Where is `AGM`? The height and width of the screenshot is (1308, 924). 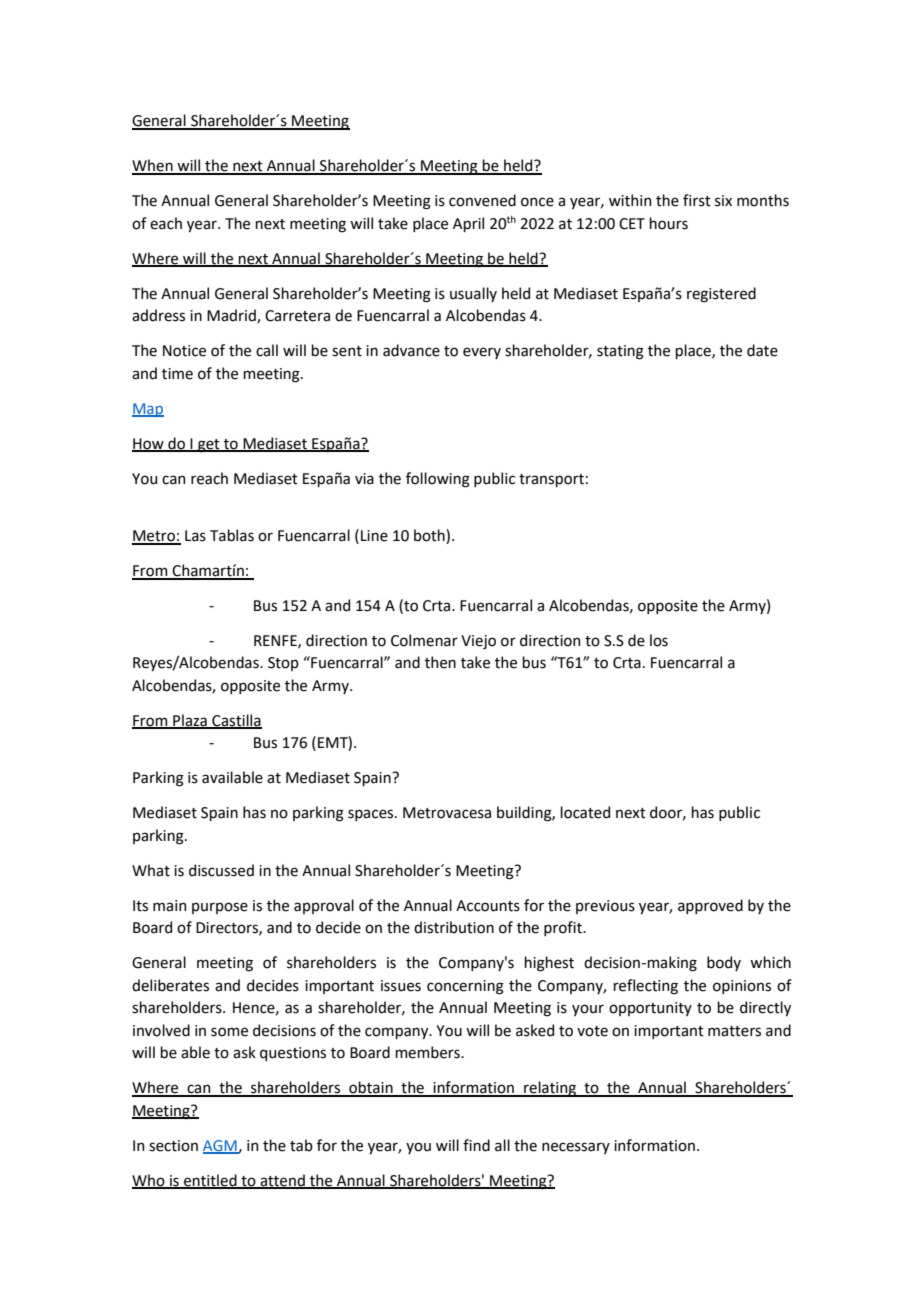 AGM is located at coordinates (221, 1146).
